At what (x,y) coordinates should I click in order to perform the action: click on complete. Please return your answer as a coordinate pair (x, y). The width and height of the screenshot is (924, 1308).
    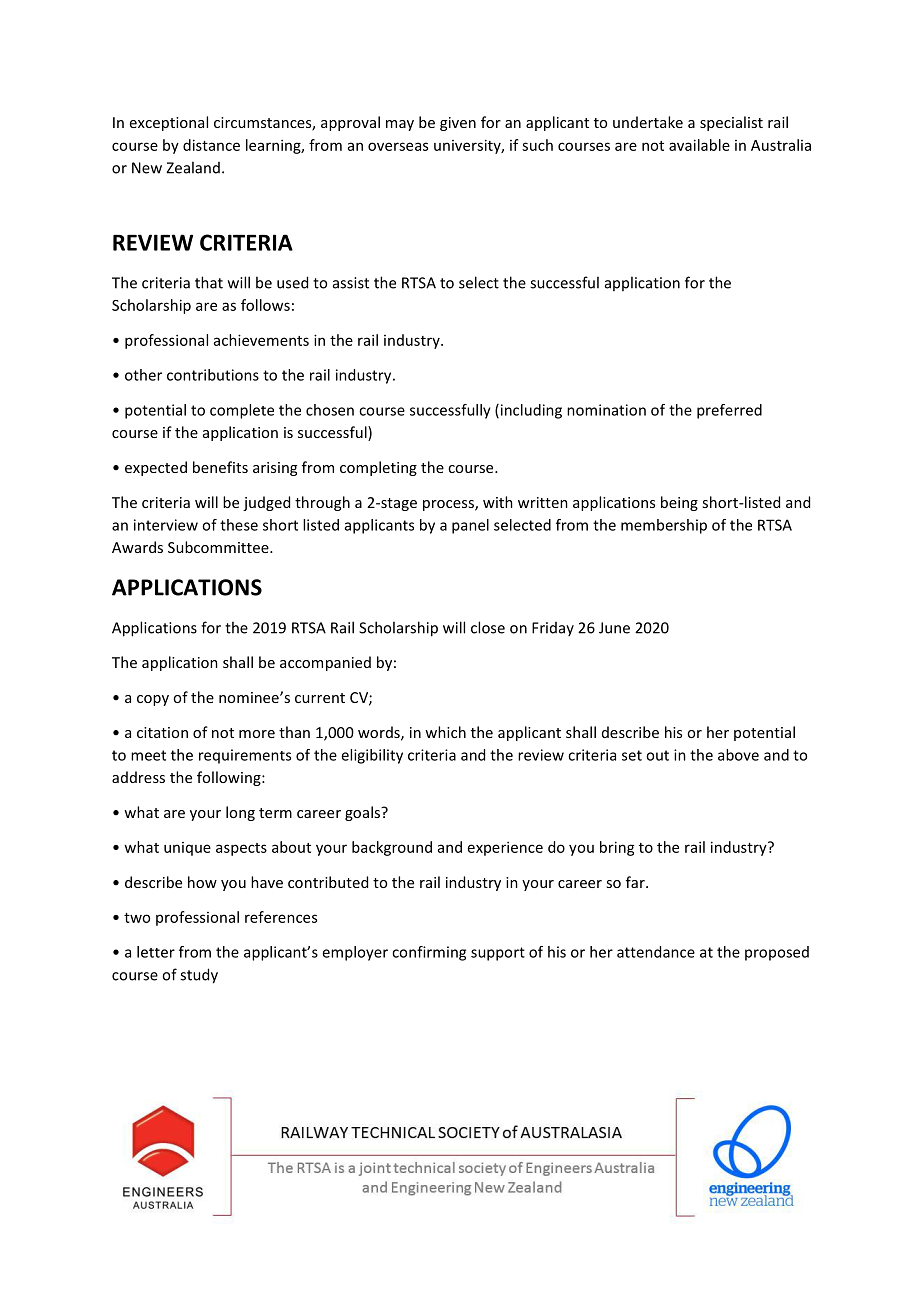
    Looking at the image, I should click on (242, 411).
